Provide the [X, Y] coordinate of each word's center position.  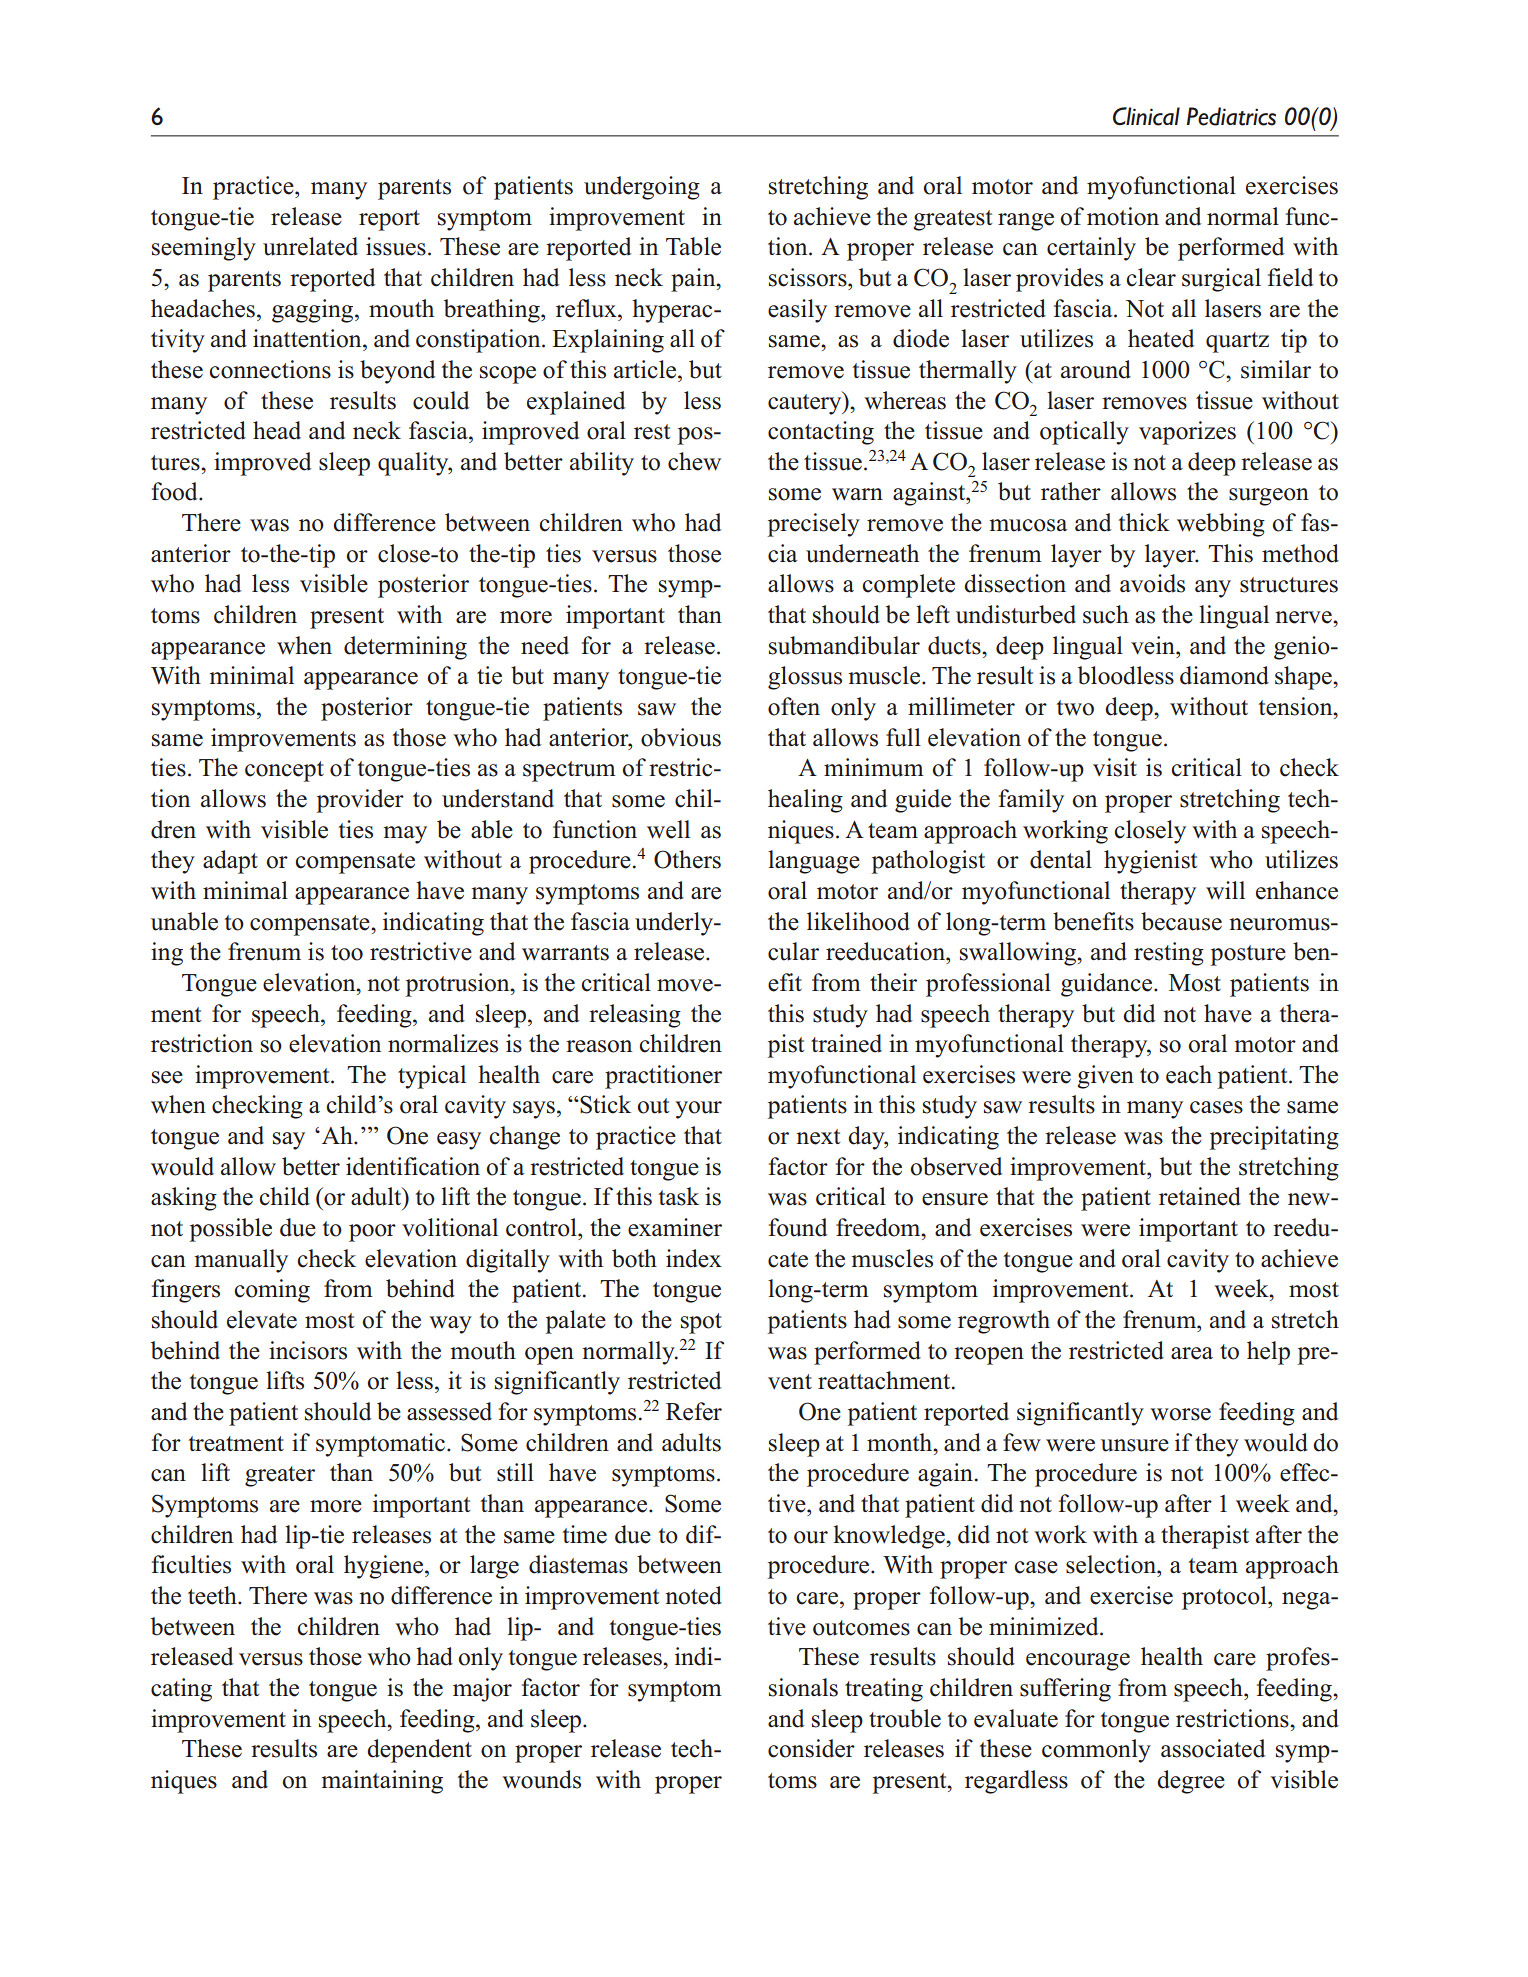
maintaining [382, 1782]
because [1181, 921]
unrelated [310, 246]
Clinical [1146, 116]
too [347, 953]
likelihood [858, 921]
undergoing [642, 188]
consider [811, 1748]
